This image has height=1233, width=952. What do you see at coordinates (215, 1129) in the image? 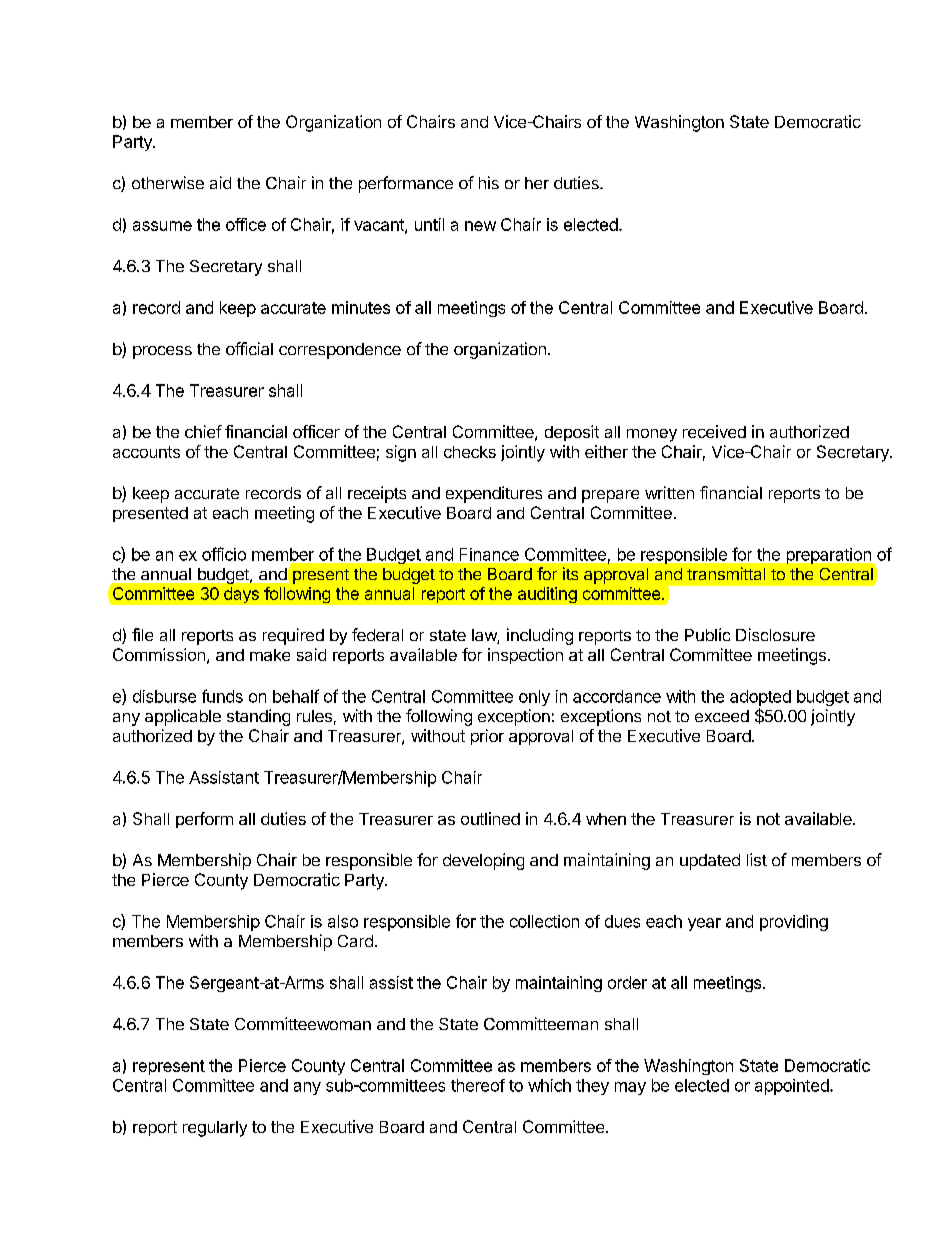
I see `regularly` at bounding box center [215, 1129].
